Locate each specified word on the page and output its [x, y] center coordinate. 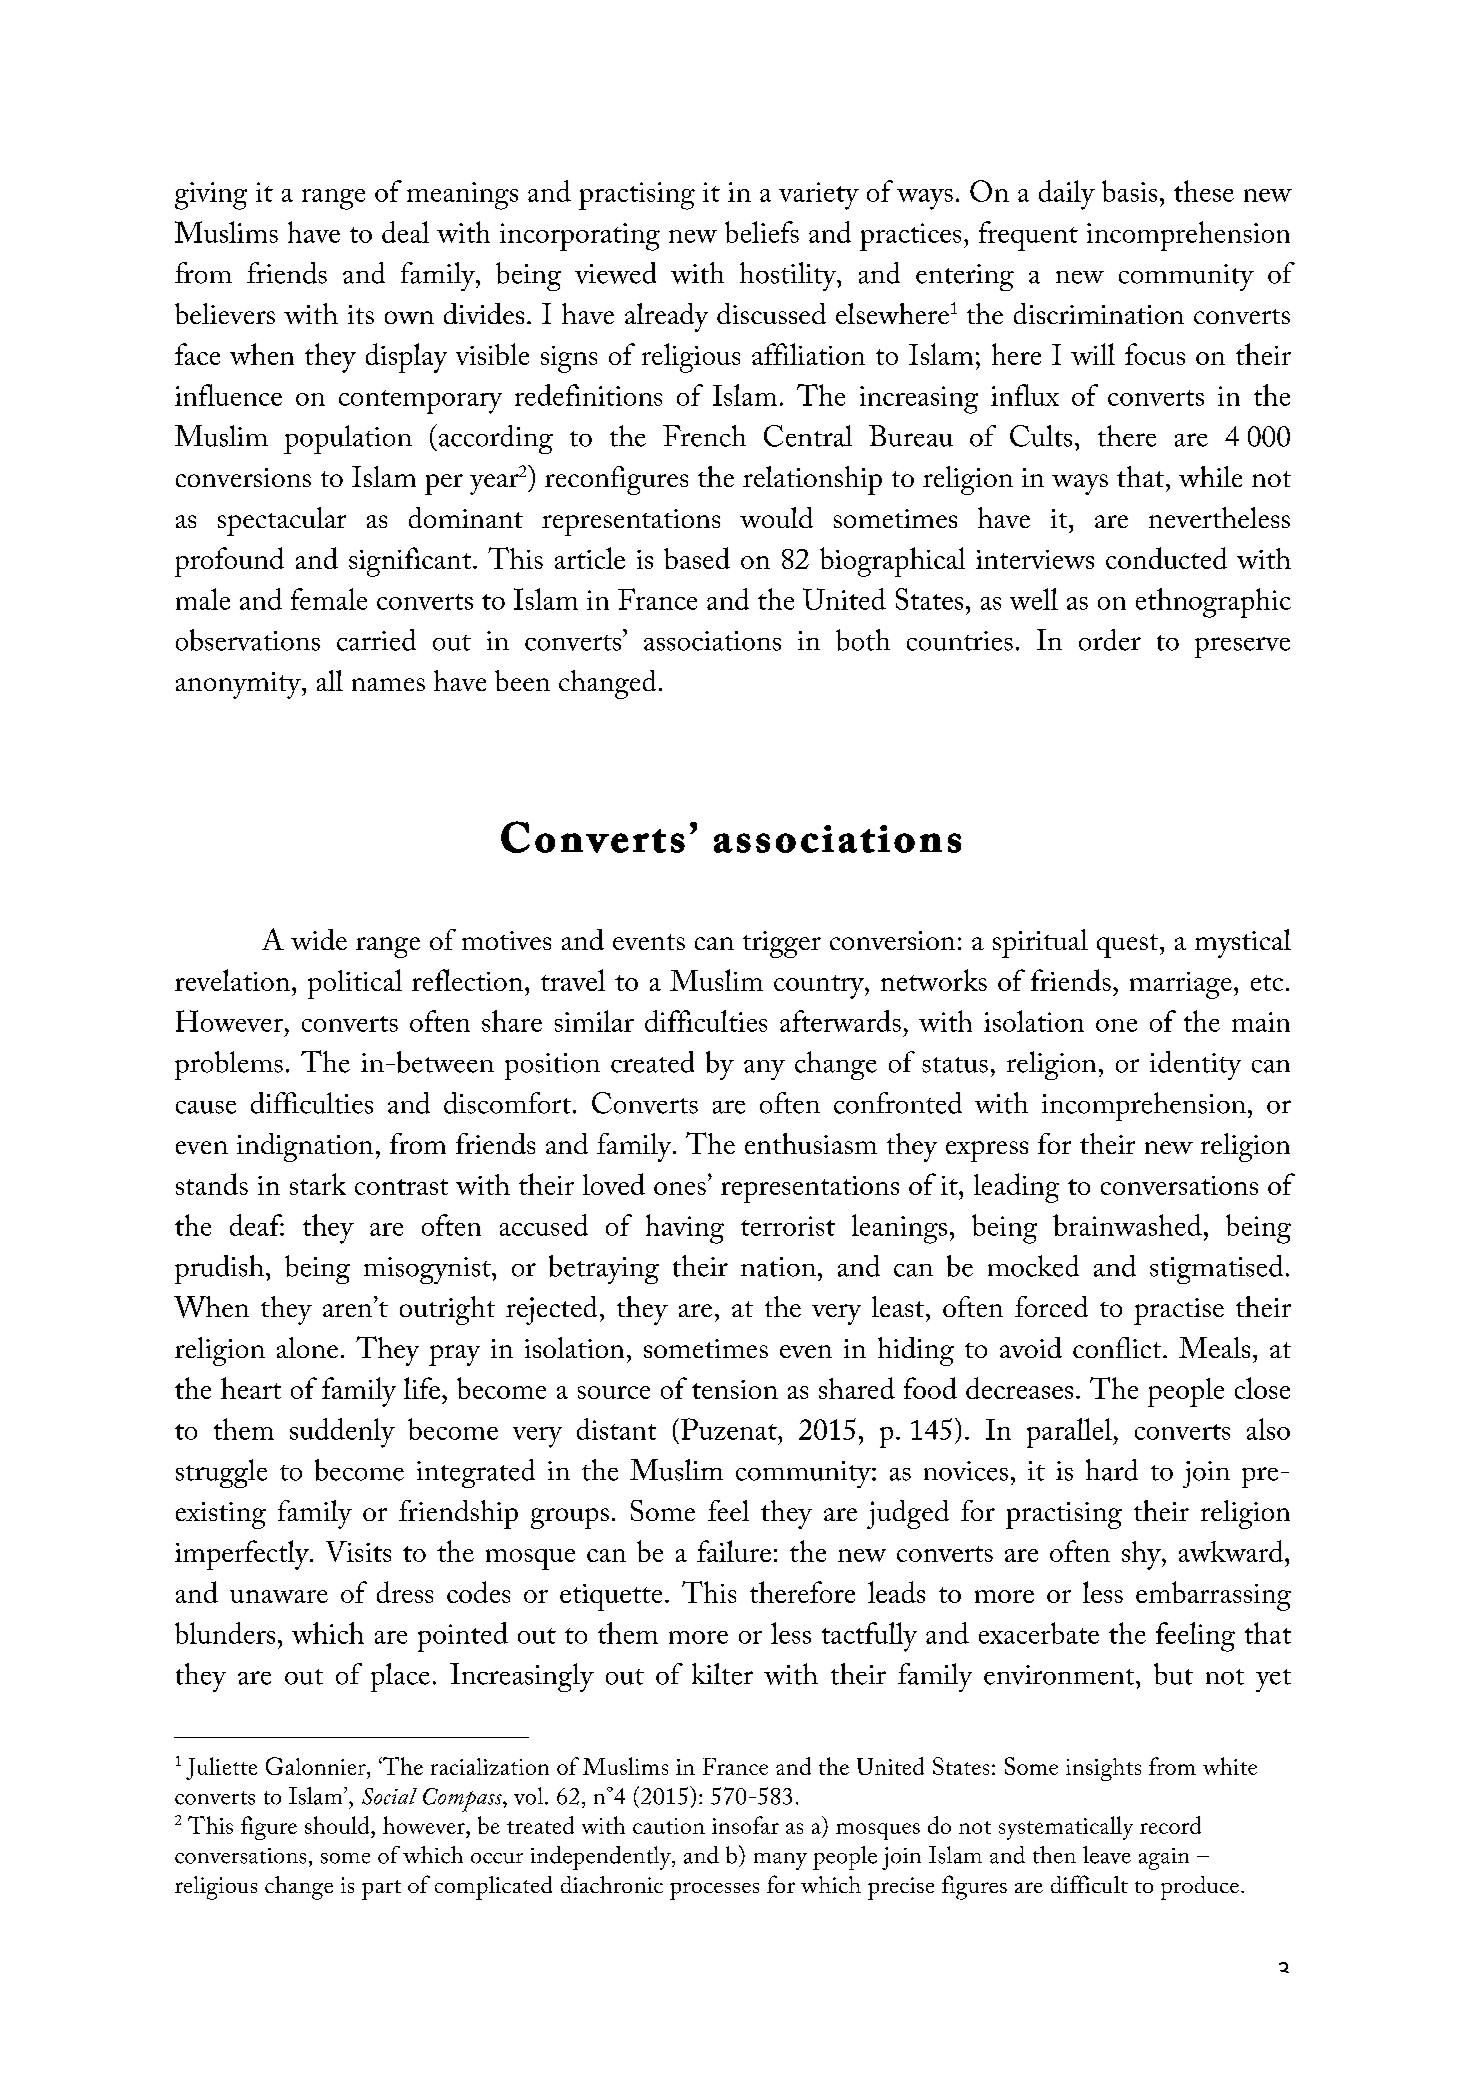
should [338, 1825]
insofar [745, 1825]
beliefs [762, 232]
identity [1195, 1065]
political [355, 984]
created [652, 1062]
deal [405, 232]
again [1164, 1859]
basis [1129, 191]
